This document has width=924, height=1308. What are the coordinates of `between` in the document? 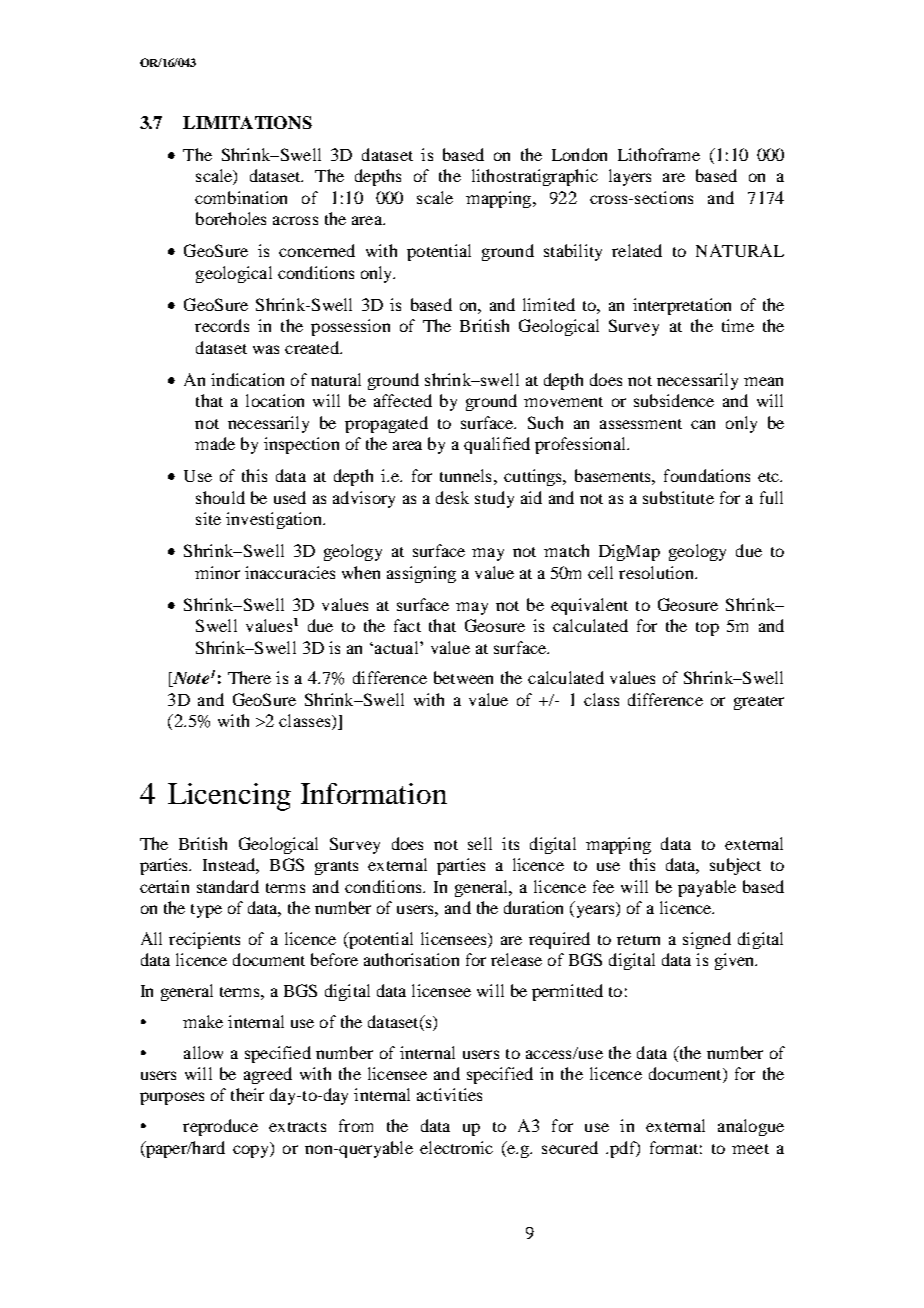 It's located at (463, 677).
